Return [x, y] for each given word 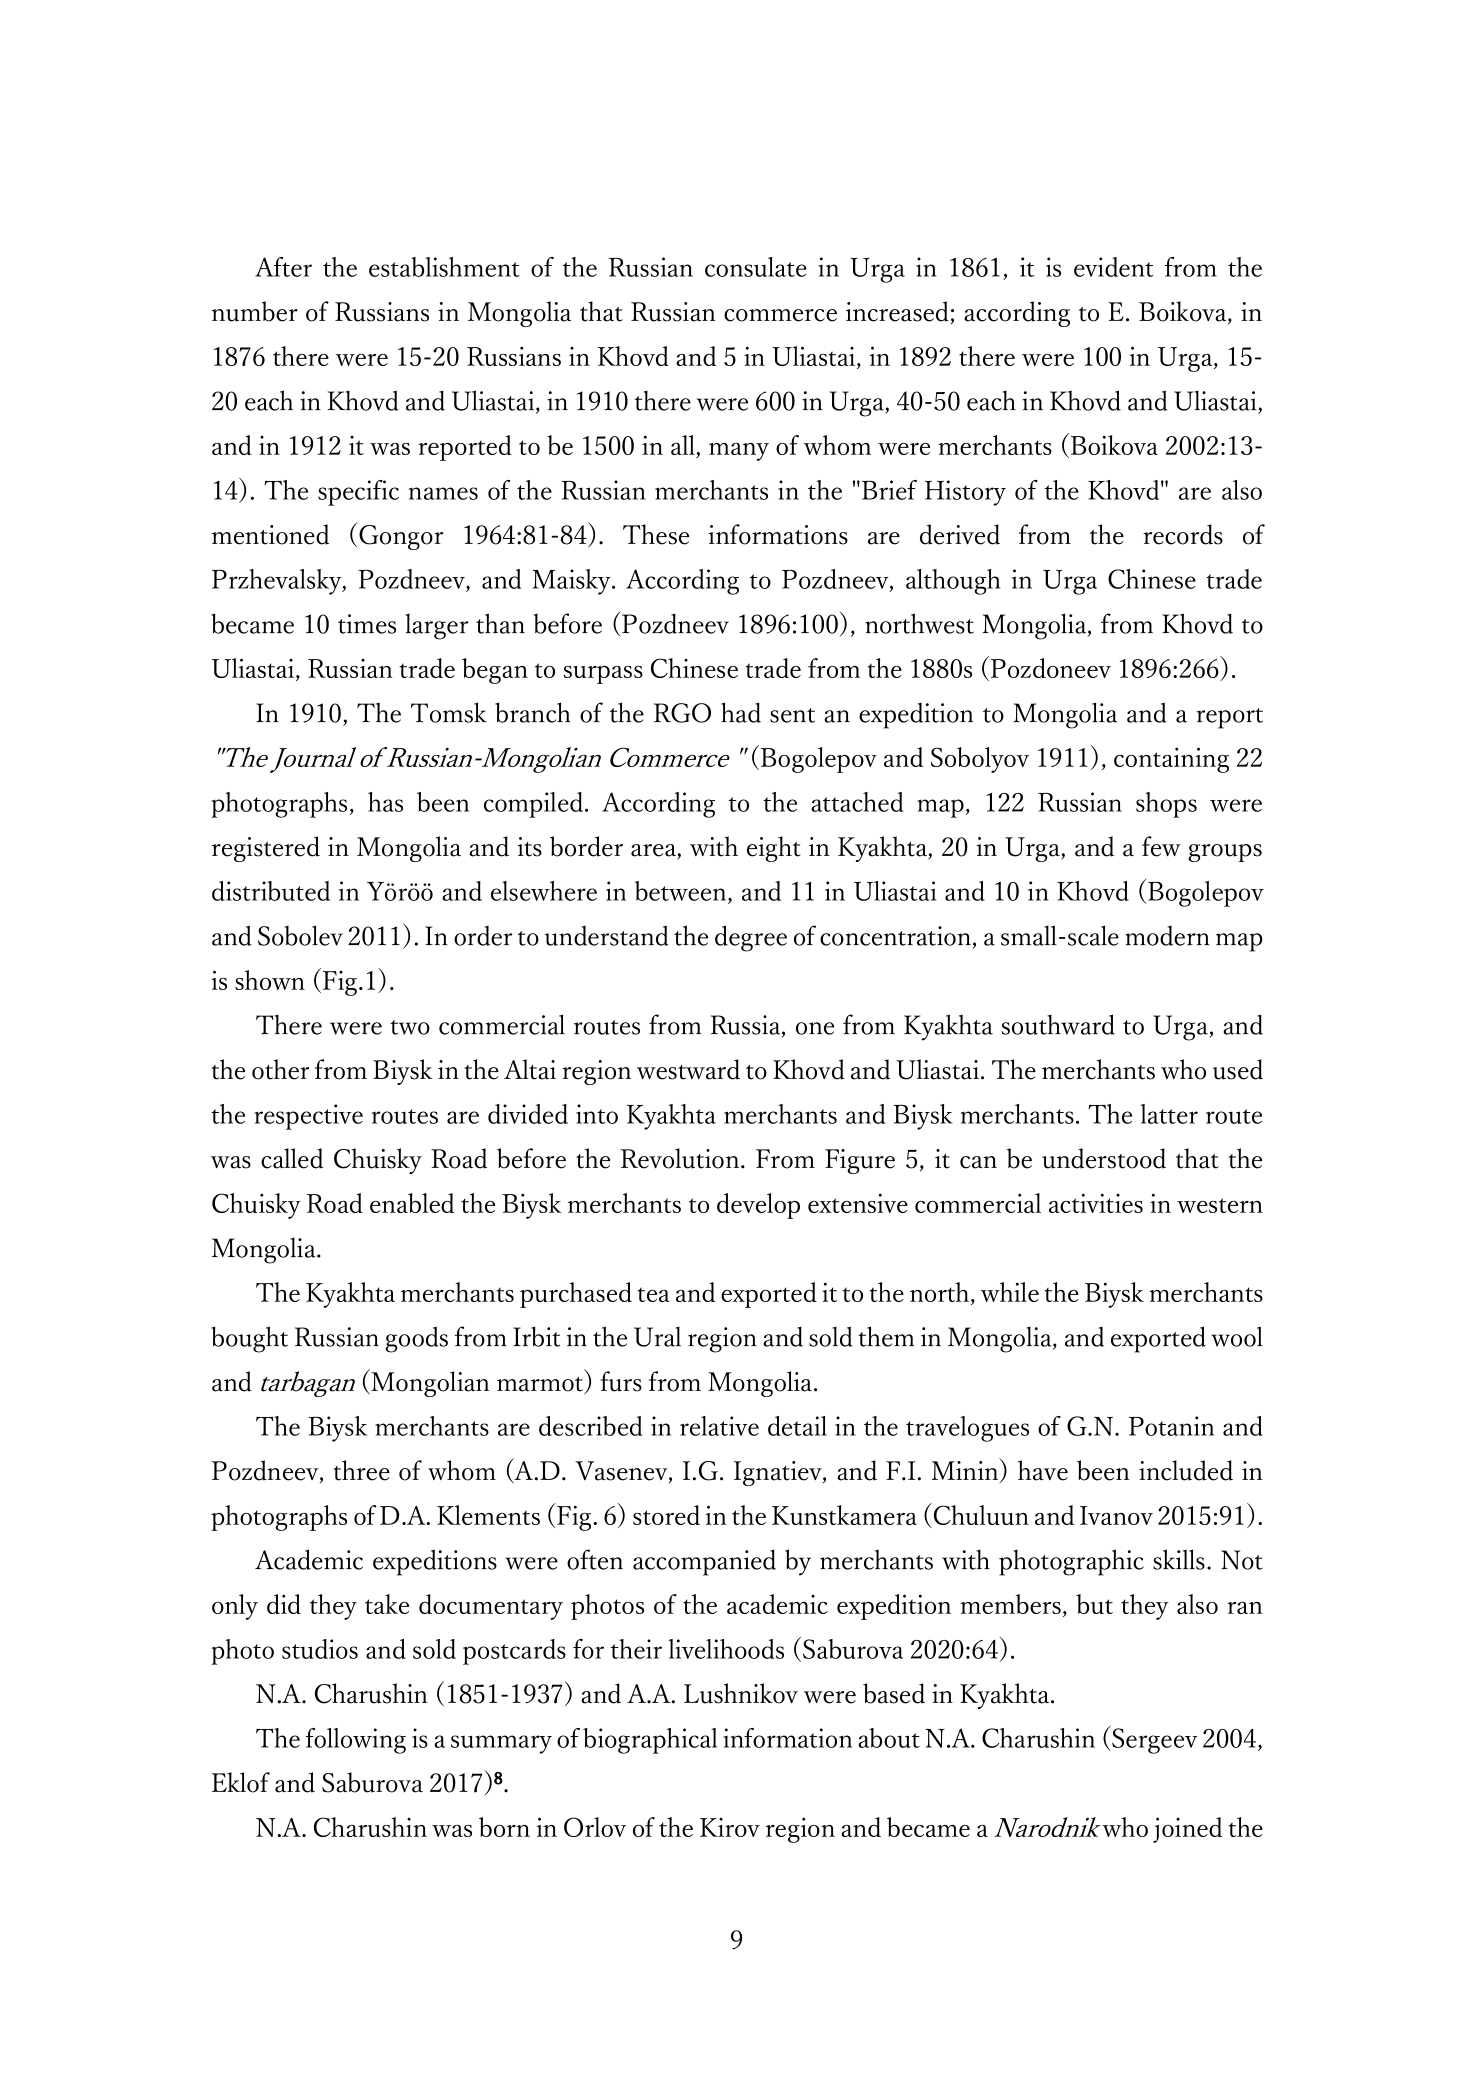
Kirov [730, 1827]
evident [1113, 267]
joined [1187, 1830]
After [283, 267]
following [356, 1741]
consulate [756, 267]
